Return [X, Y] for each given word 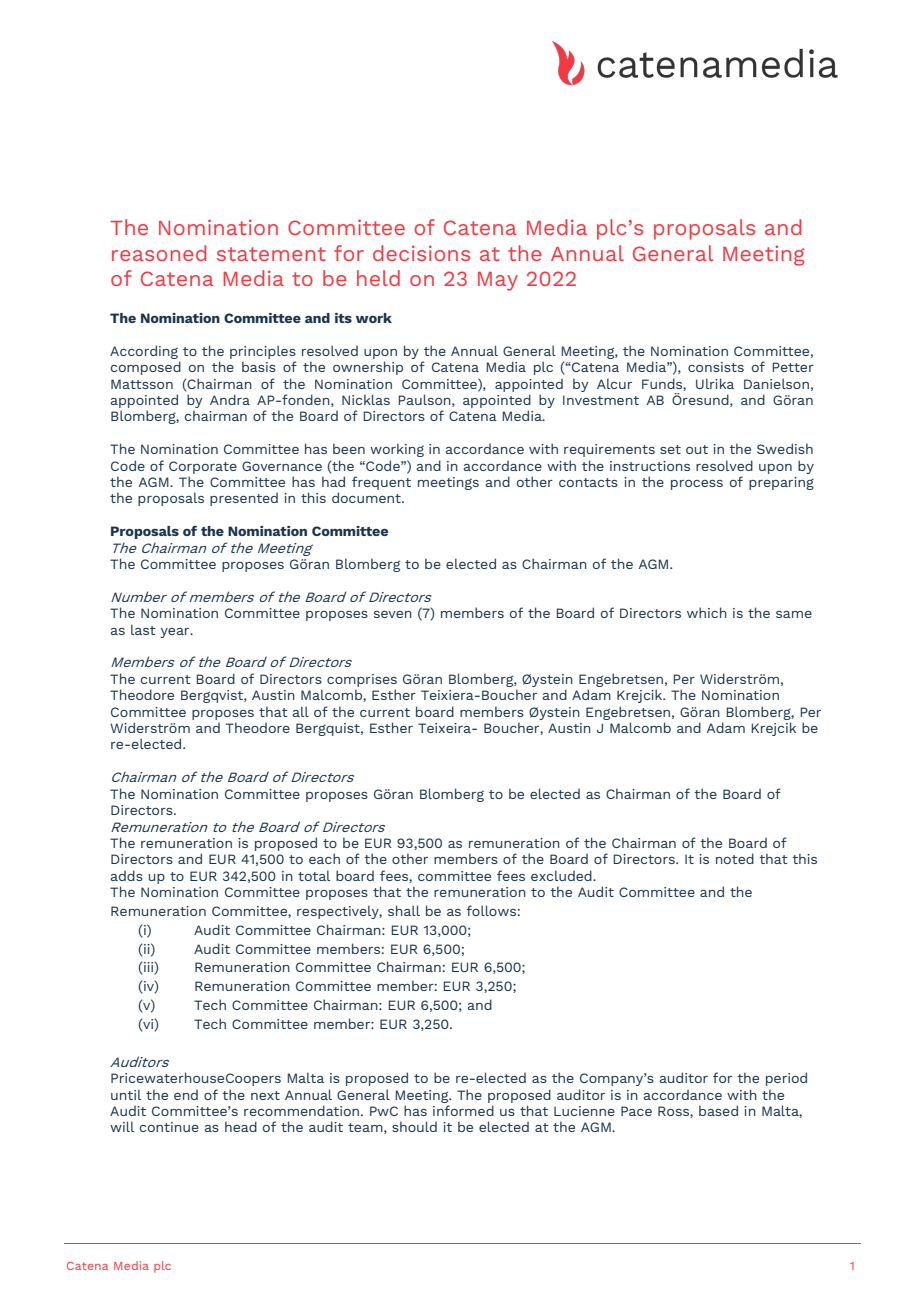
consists [716, 367]
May [498, 281]
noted [735, 858]
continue [169, 1127]
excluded [562, 875]
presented [244, 499]
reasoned [159, 253]
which [707, 612]
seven [393, 614]
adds [126, 875]
